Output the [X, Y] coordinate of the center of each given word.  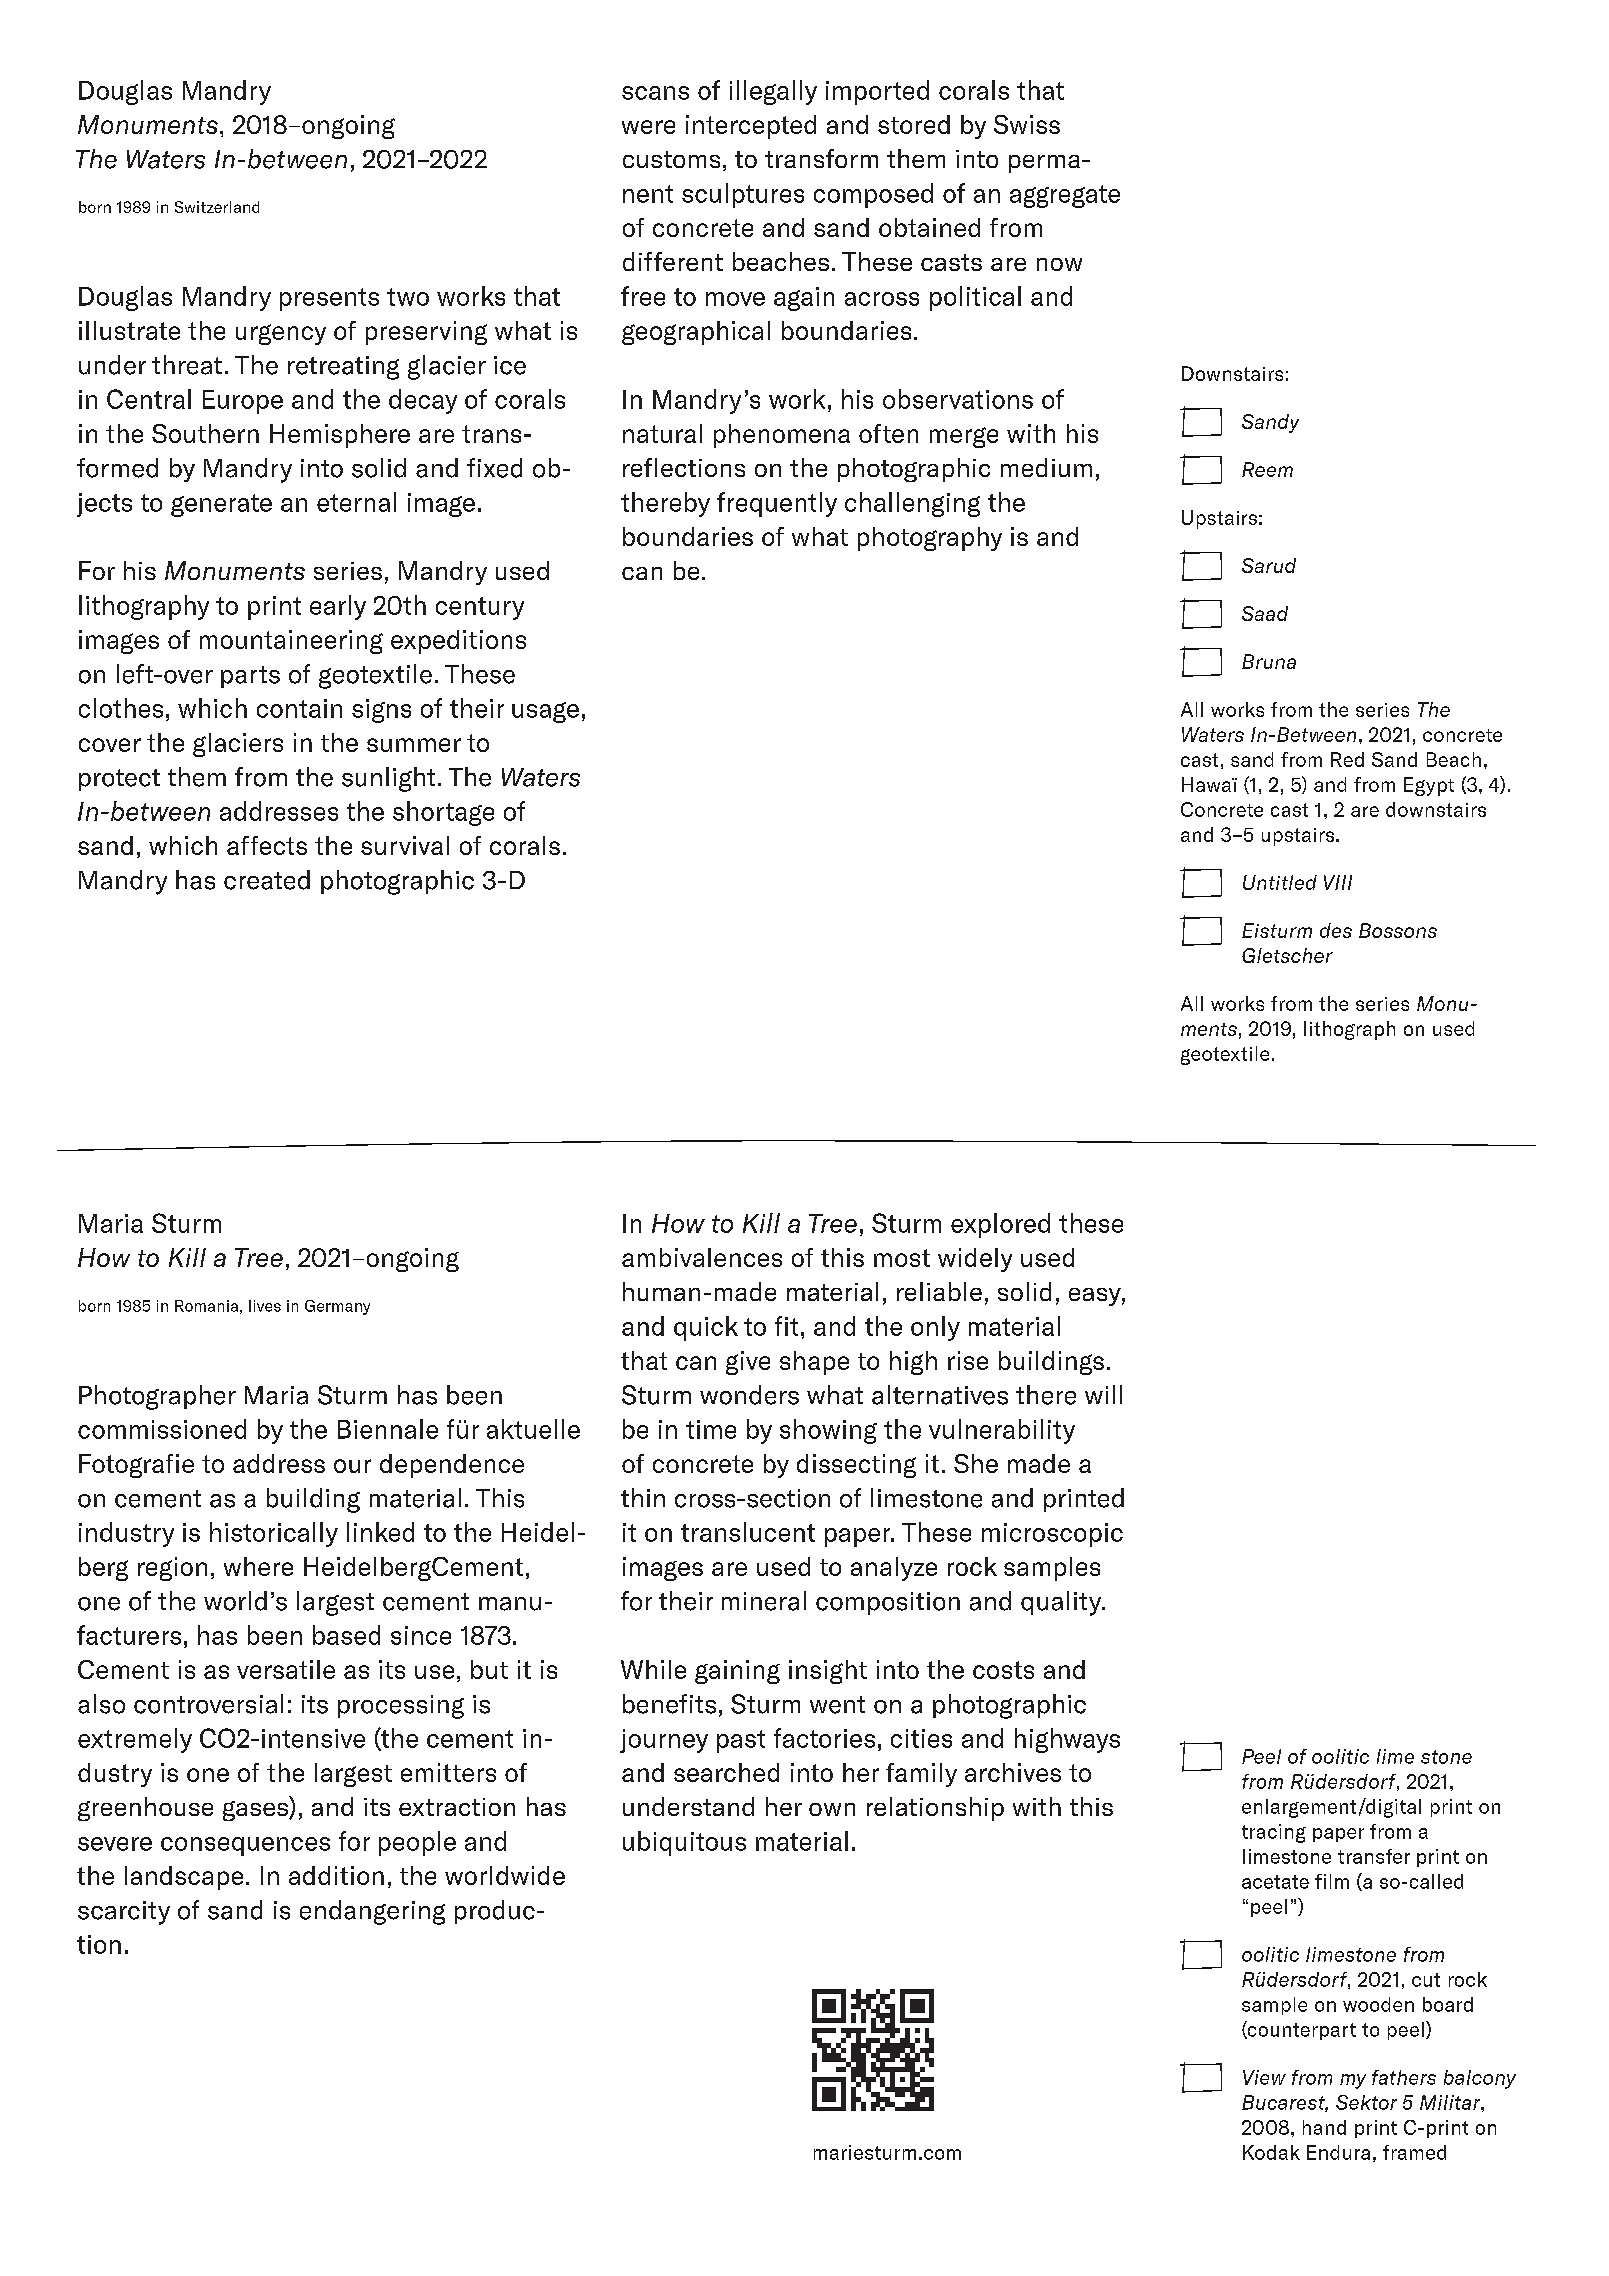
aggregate [1065, 196]
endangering [372, 1912]
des [1336, 930]
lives [265, 1306]
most [902, 1258]
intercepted [751, 127]
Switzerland [217, 207]
